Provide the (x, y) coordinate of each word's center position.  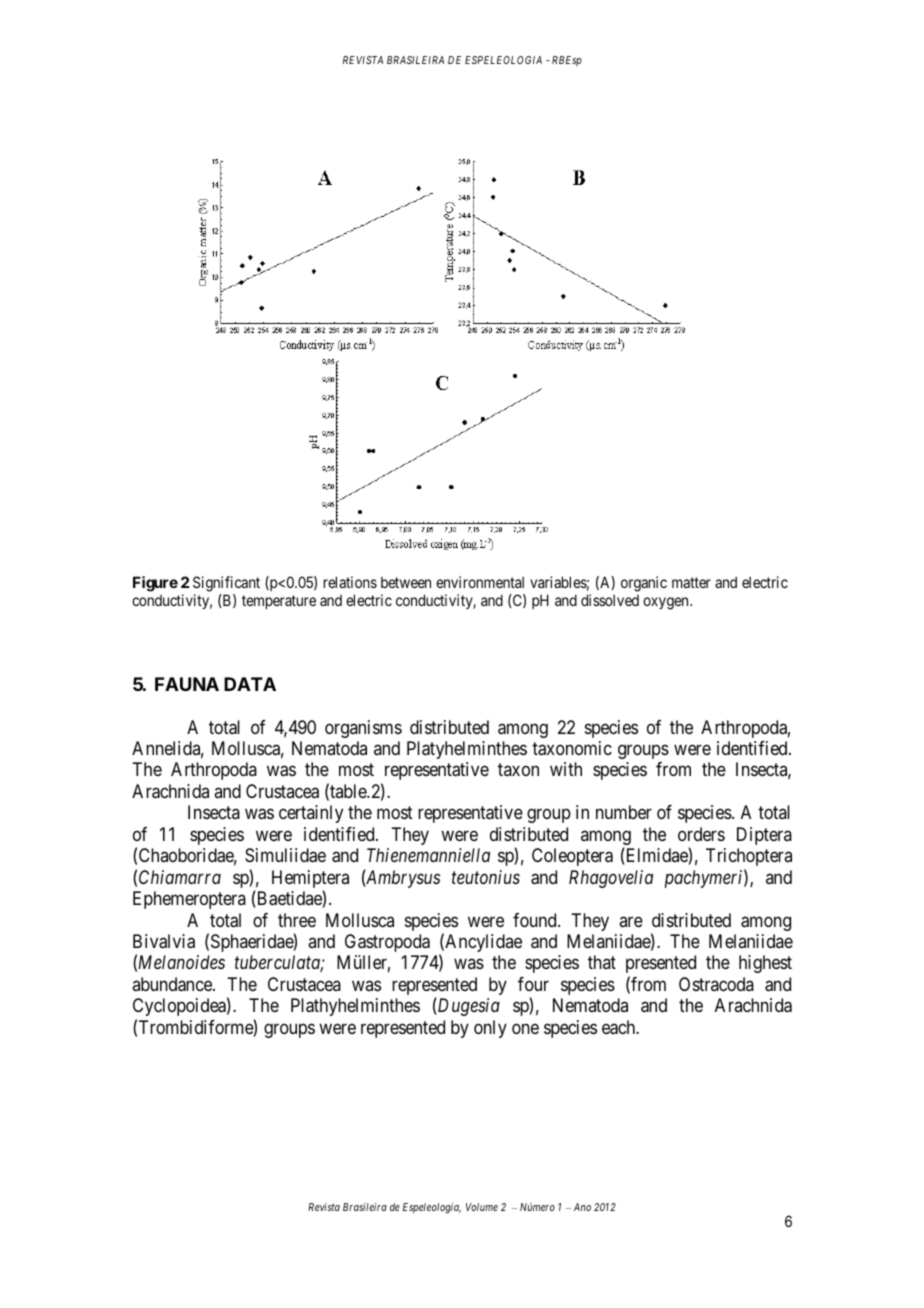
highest (765, 964)
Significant (226, 584)
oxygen (667, 603)
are (631, 921)
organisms (363, 729)
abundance (173, 984)
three (297, 920)
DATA (250, 684)
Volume (482, 1207)
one (525, 1028)
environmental (480, 582)
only (490, 1029)
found (536, 920)
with (566, 769)
